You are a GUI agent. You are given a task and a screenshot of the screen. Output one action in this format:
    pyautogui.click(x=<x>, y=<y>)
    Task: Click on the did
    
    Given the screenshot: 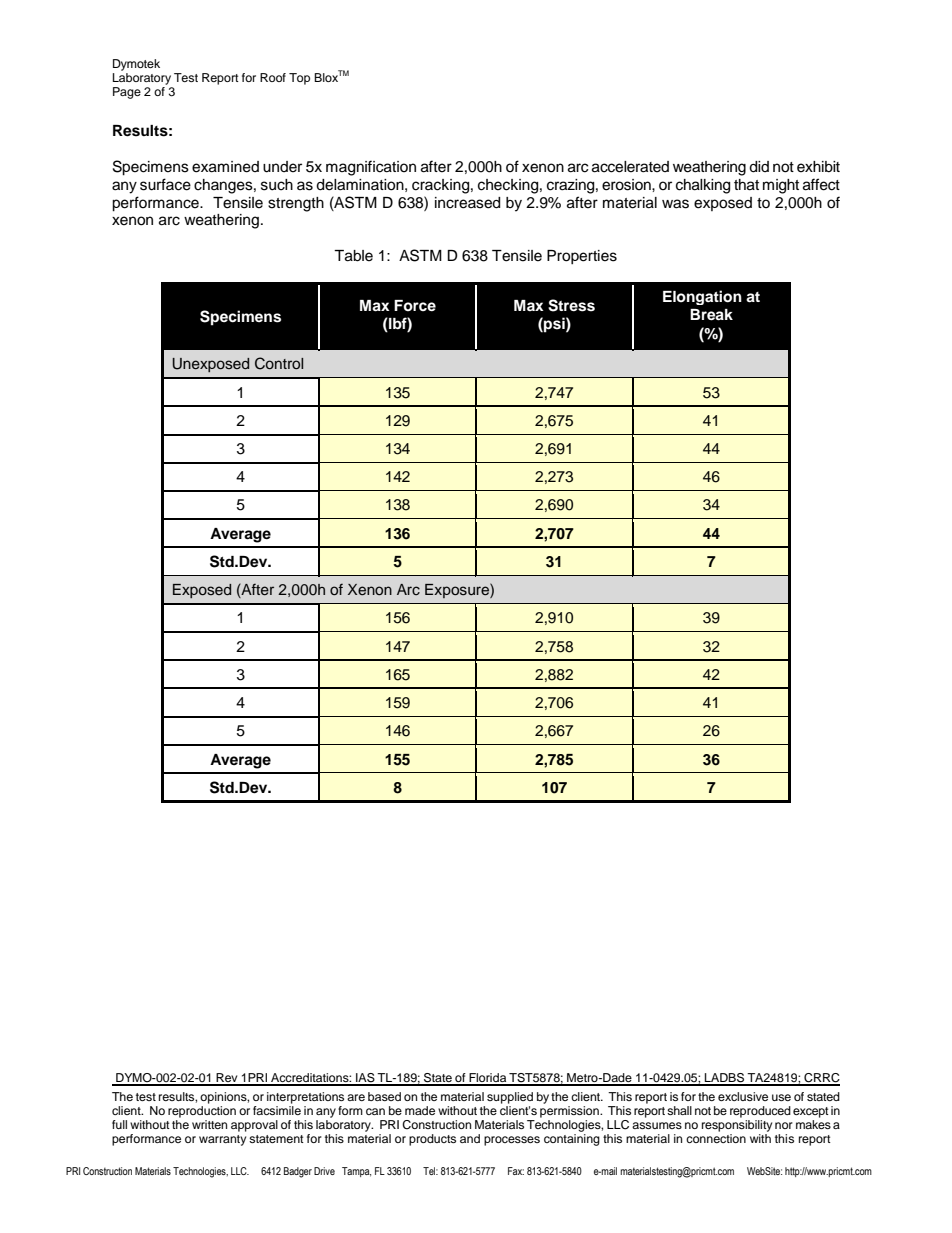 What is the action you would take?
    pyautogui.click(x=759, y=167)
